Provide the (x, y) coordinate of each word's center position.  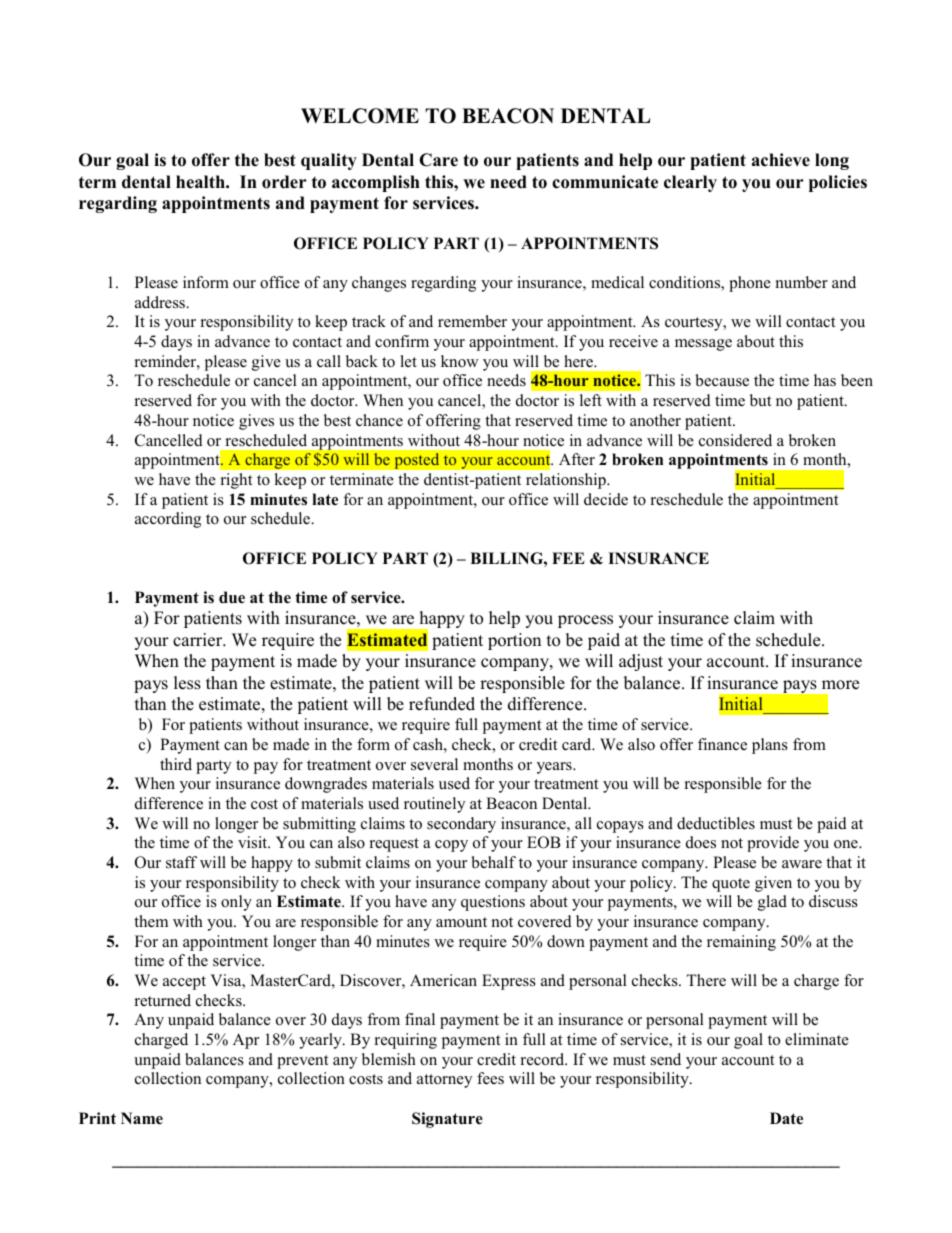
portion (514, 641)
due (232, 597)
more (840, 685)
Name (142, 1118)
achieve (781, 160)
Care (438, 160)
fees (490, 1078)
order (284, 182)
